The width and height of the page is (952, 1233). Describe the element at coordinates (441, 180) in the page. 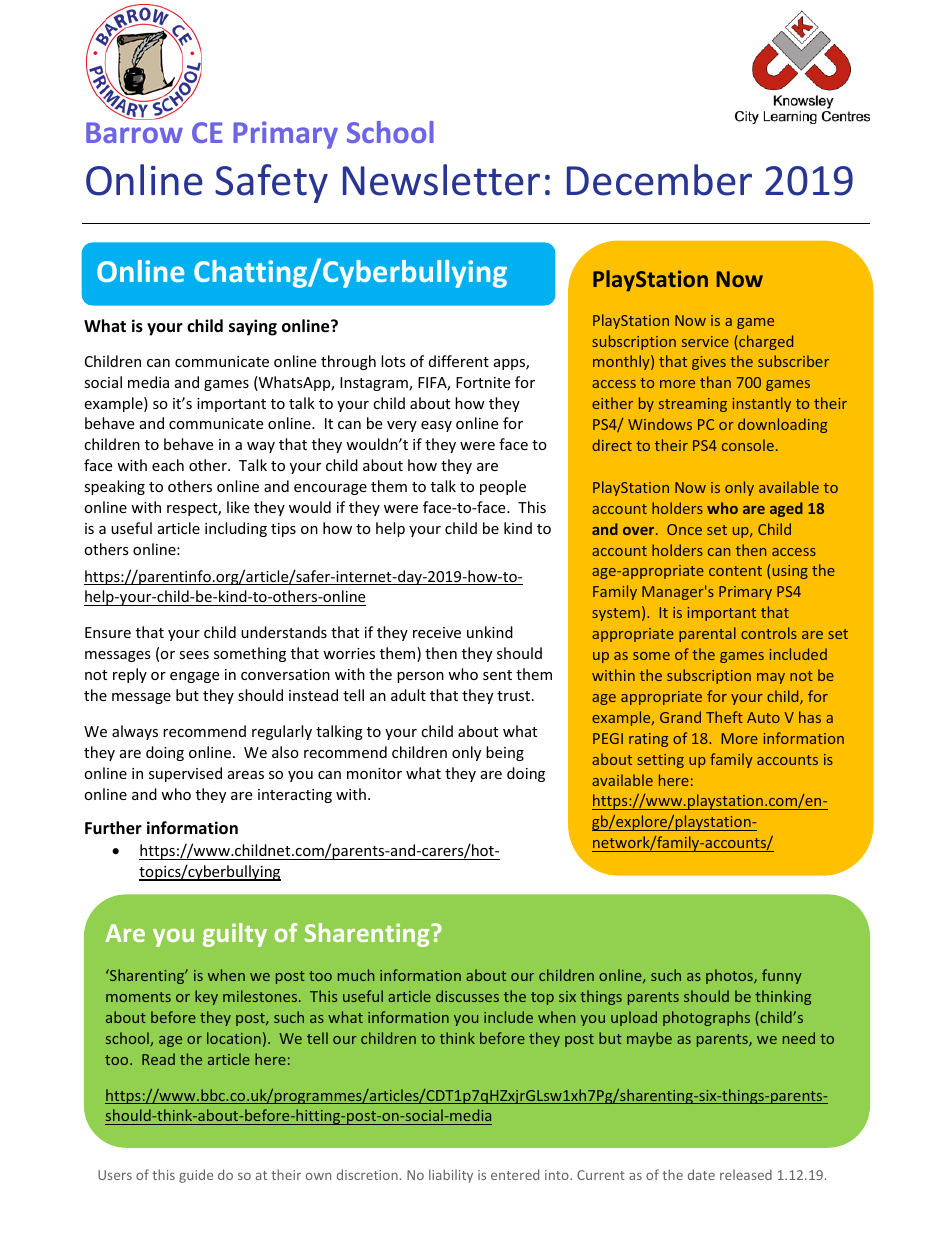

I see `Newsletter` at that location.
